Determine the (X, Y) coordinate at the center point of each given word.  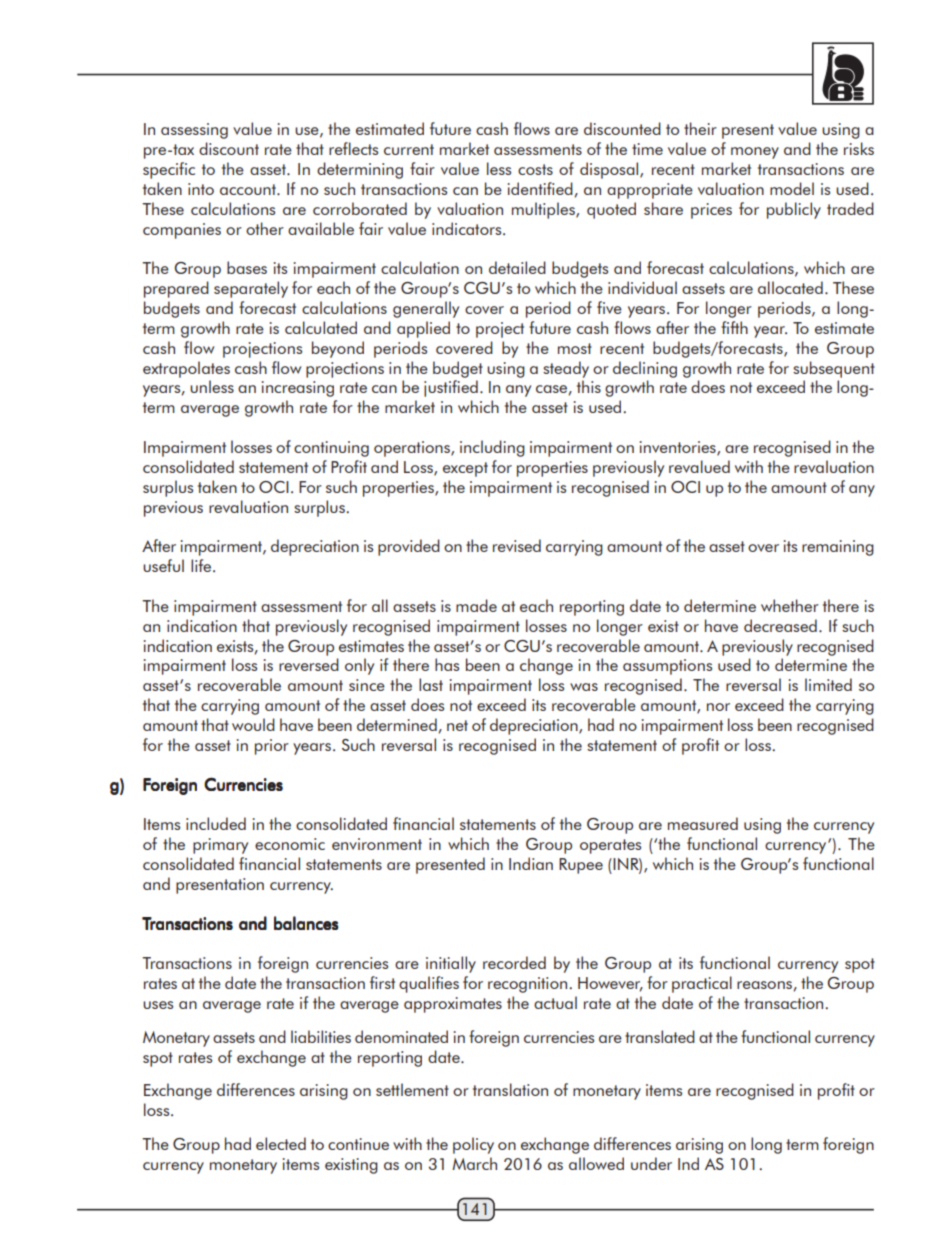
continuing (331, 449)
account (249, 189)
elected (281, 1143)
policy (473, 1145)
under (651, 1163)
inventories (679, 448)
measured (703, 823)
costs (535, 169)
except (465, 469)
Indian (531, 863)
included (216, 823)
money (755, 153)
